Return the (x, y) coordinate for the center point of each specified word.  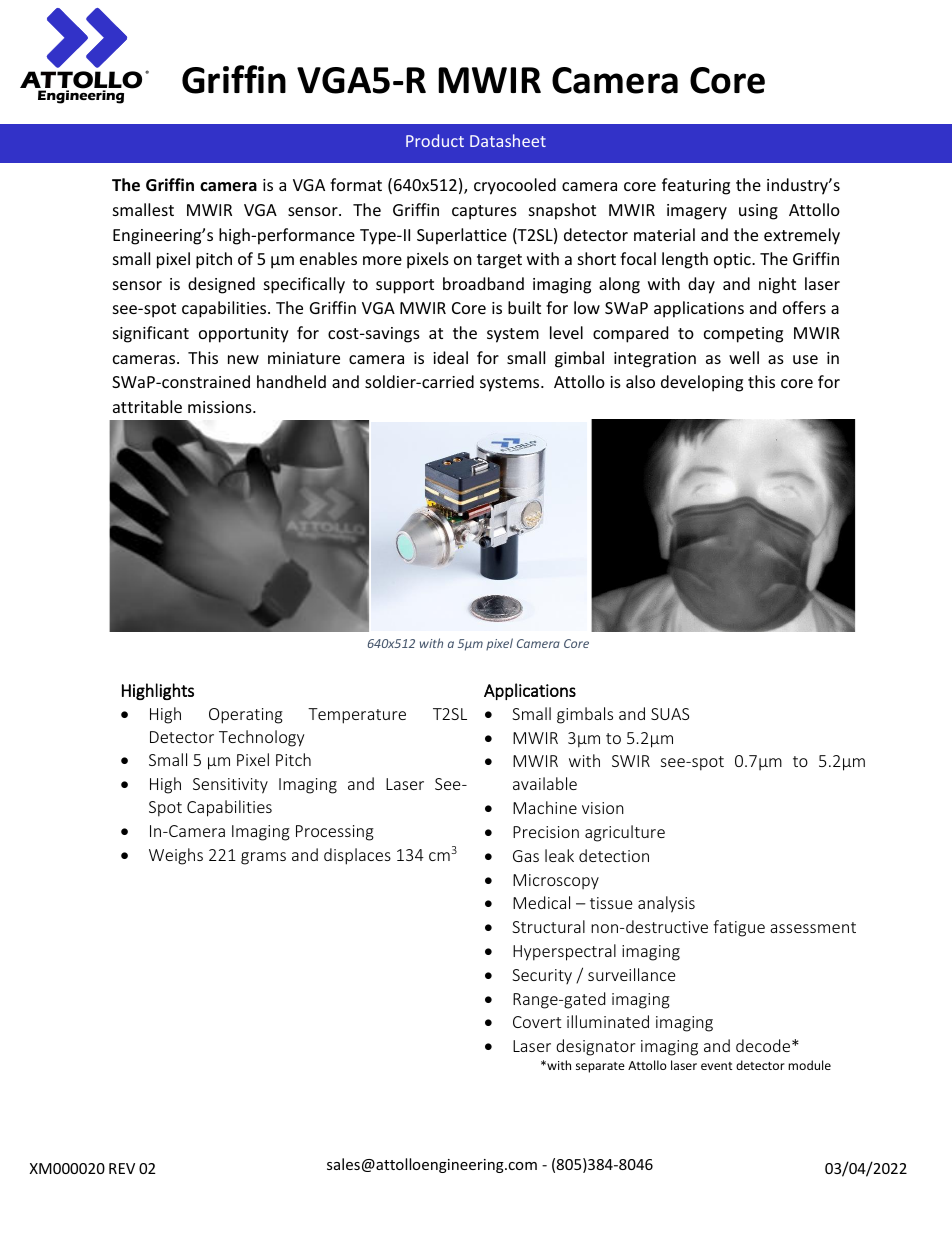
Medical (541, 902)
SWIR (631, 761)
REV (122, 1168)
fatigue (739, 928)
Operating (246, 716)
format (356, 184)
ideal (450, 357)
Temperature (357, 716)
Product (435, 140)
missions (221, 407)
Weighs (176, 856)
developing (702, 383)
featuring (696, 186)
